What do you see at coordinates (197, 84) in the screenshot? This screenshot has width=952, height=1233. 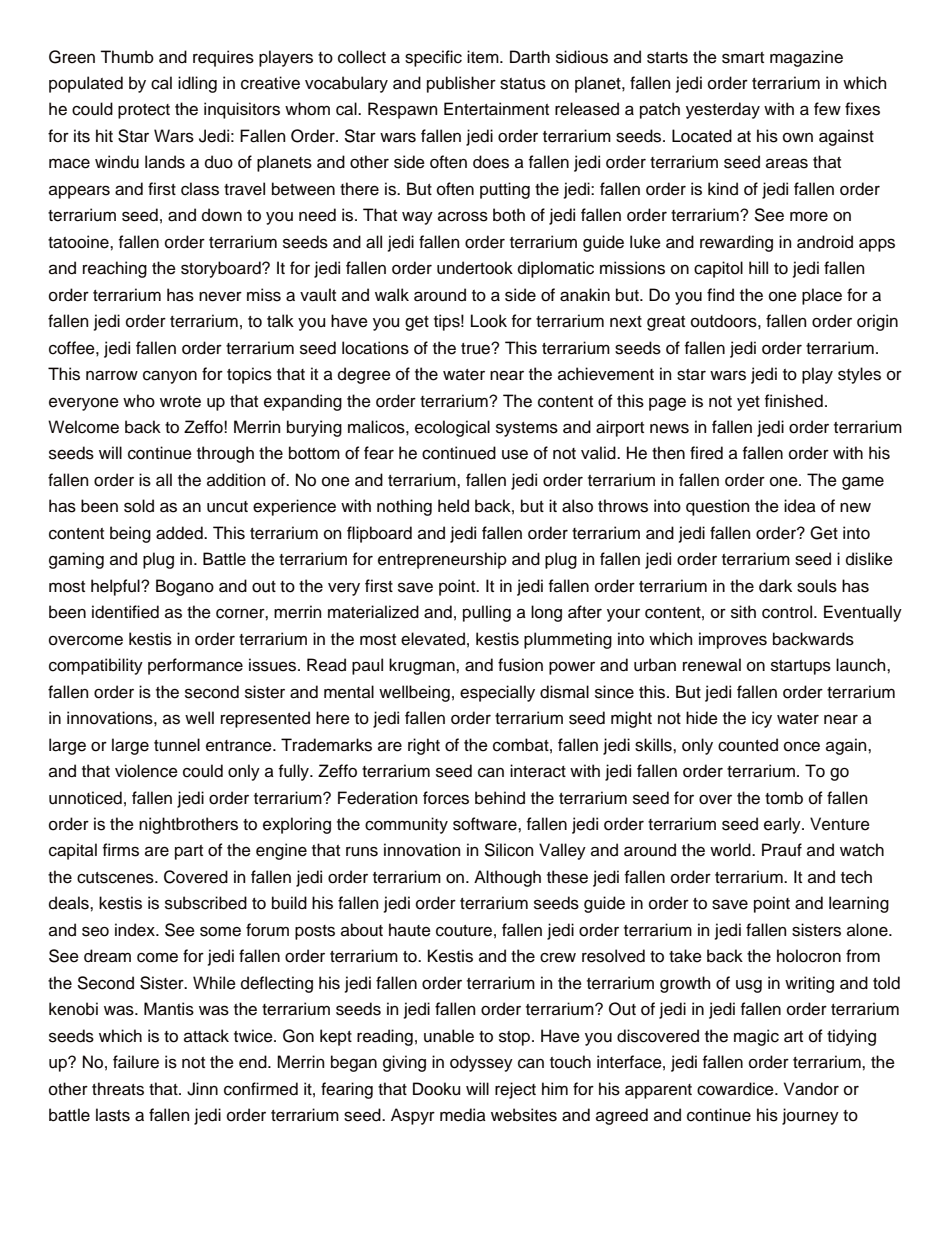 I see `idling` at bounding box center [197, 84].
